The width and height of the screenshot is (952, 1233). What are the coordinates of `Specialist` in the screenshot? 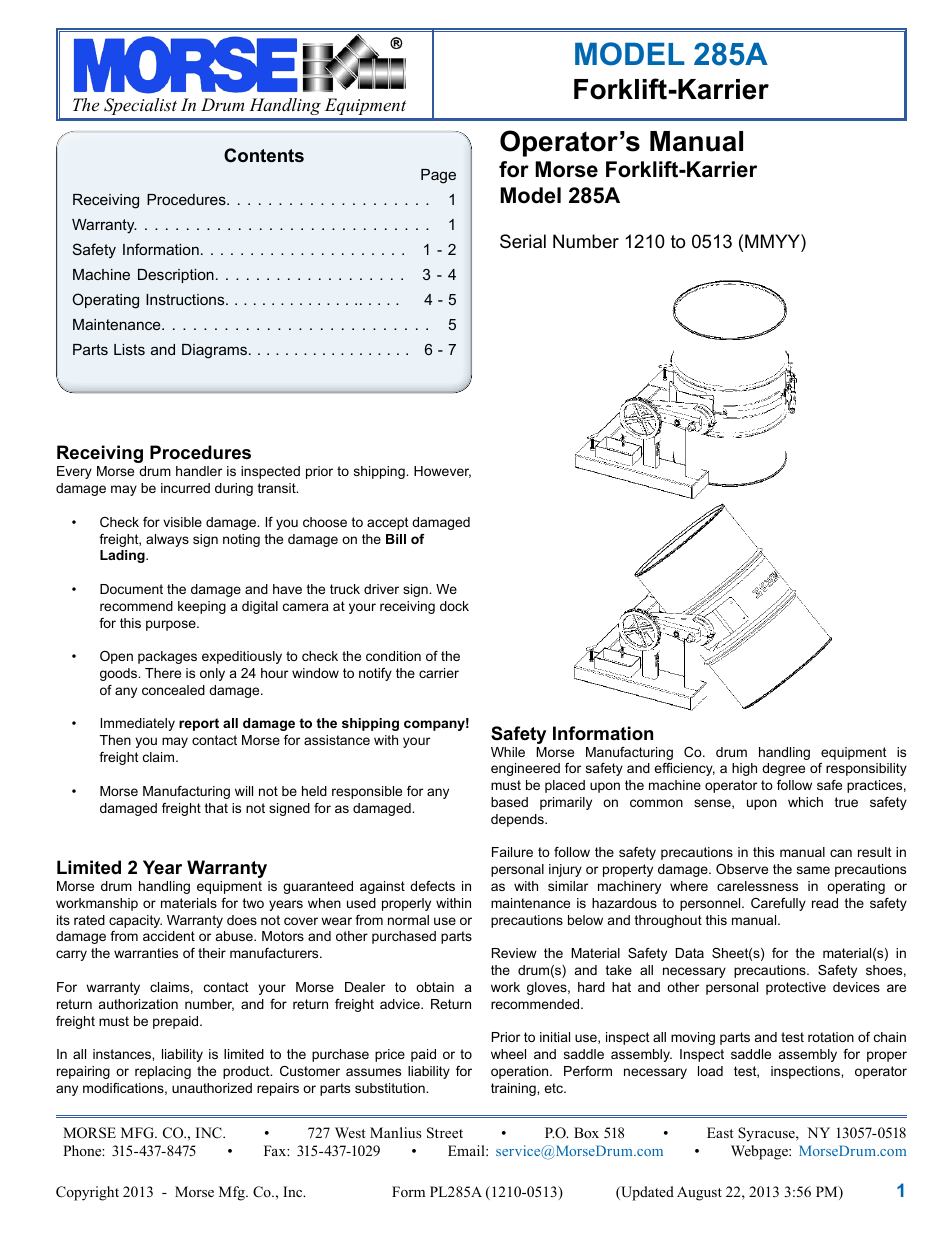 It's located at (140, 106).
